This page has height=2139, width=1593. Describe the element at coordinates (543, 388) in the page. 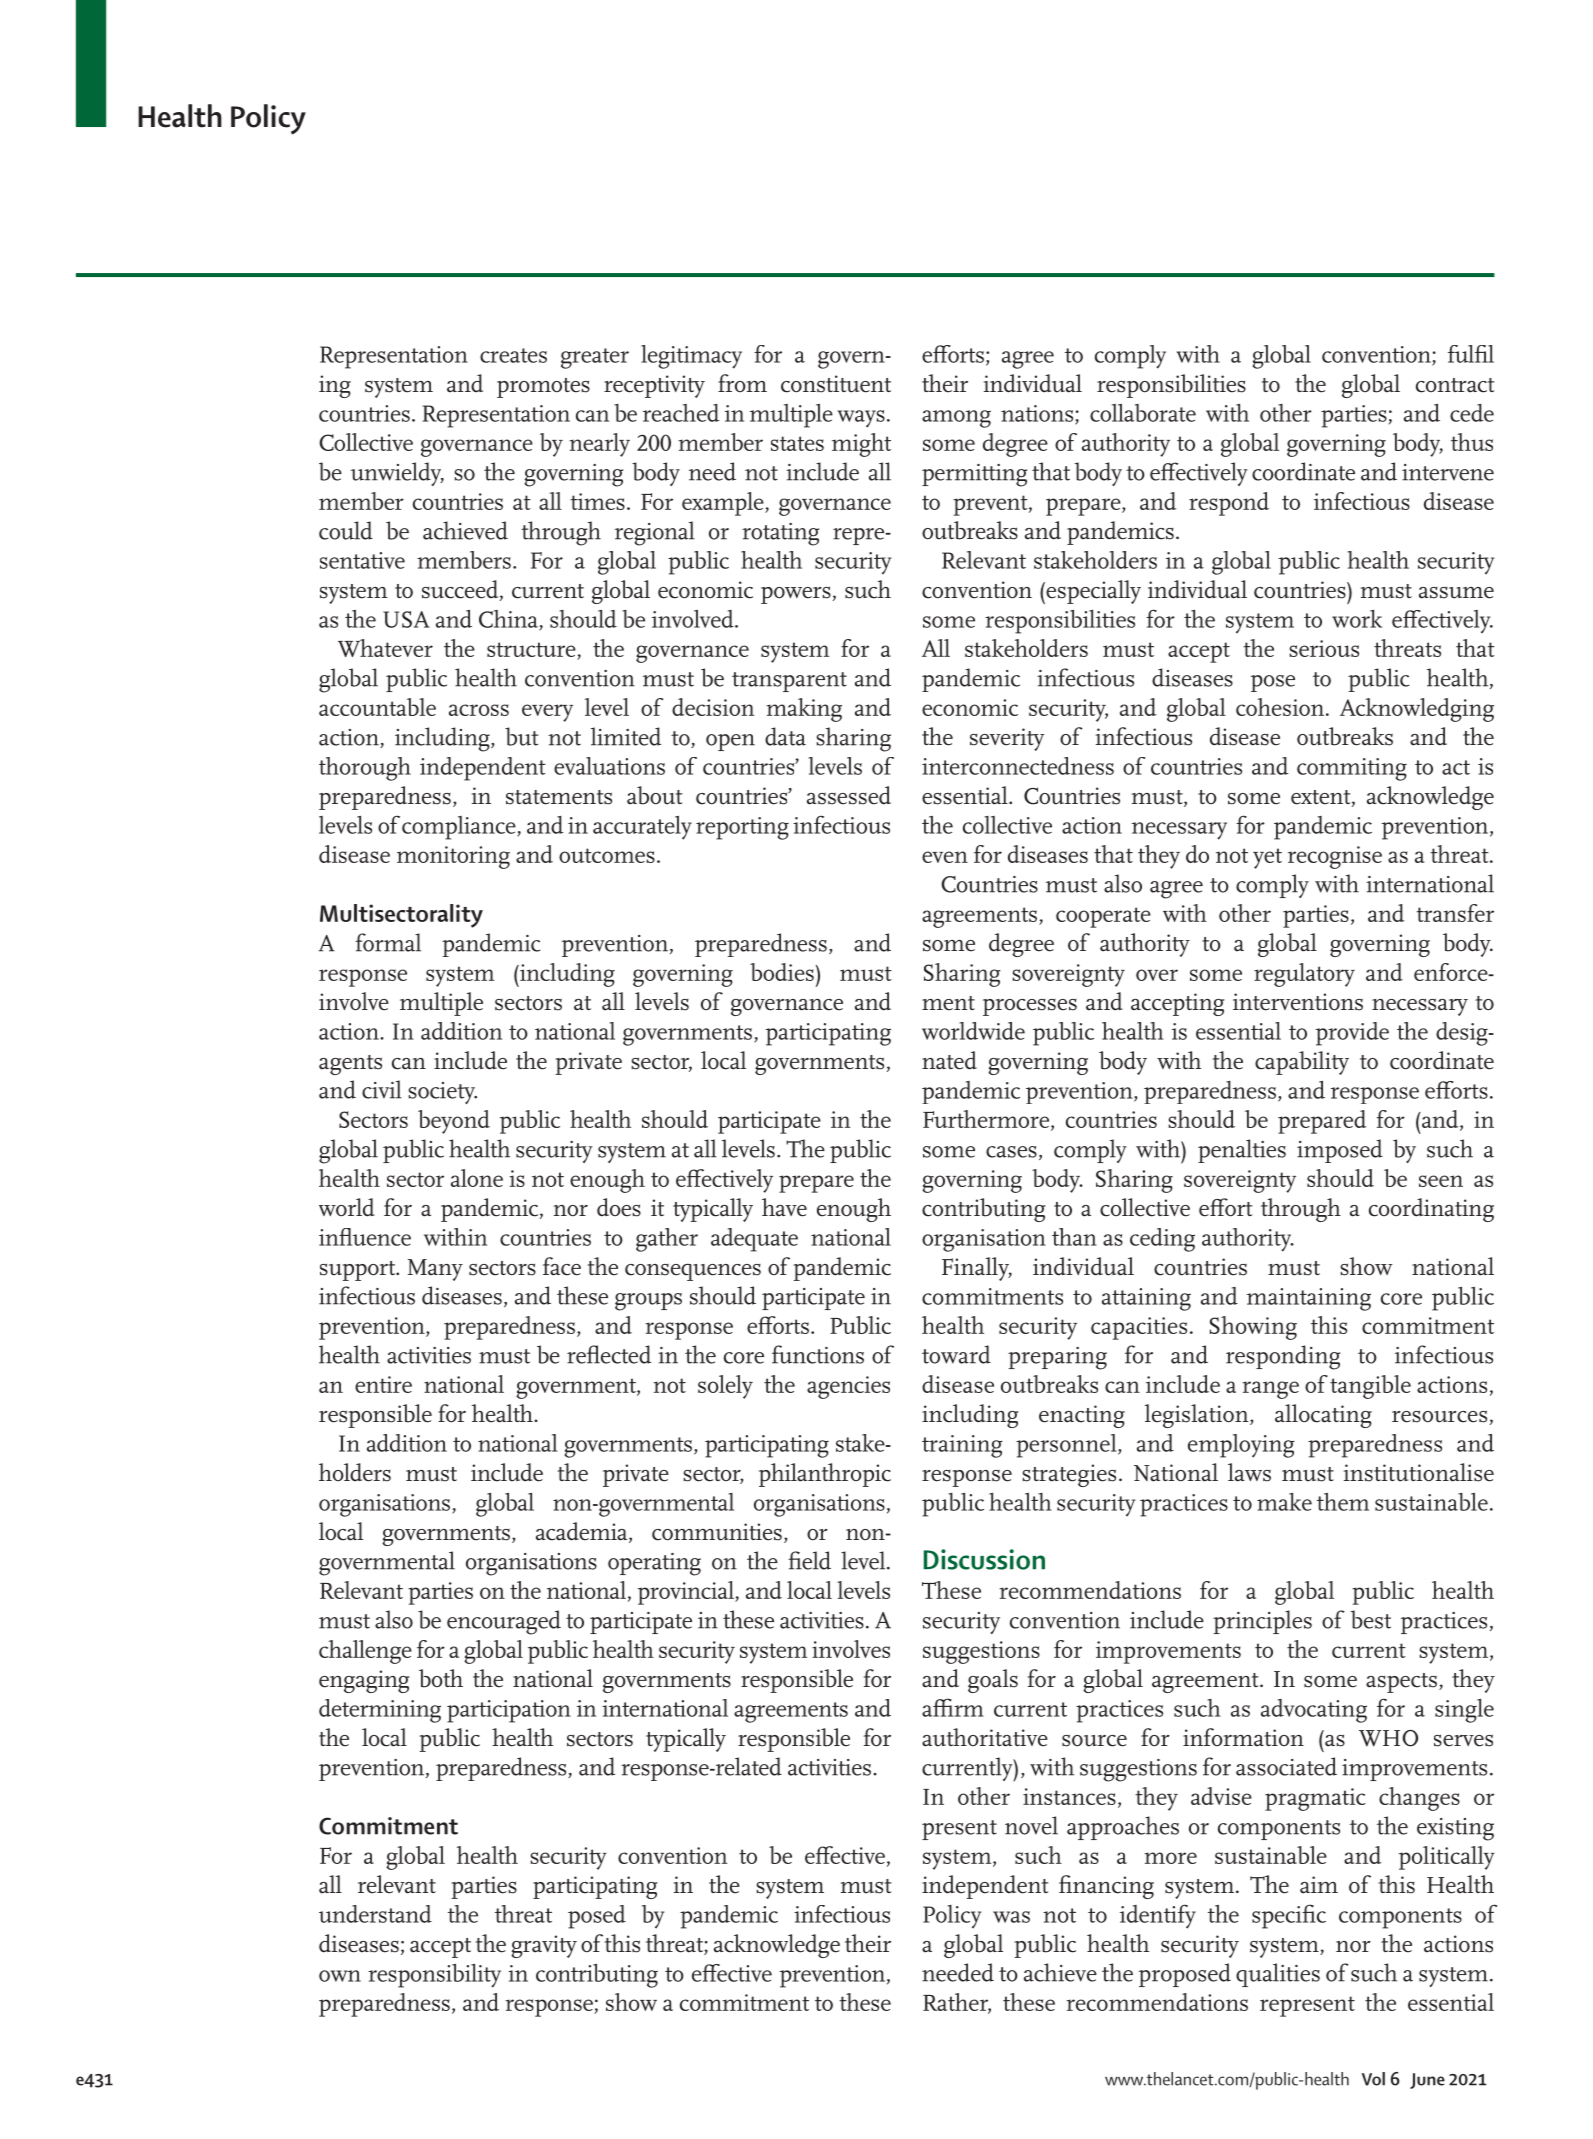

I see `promotes` at that location.
